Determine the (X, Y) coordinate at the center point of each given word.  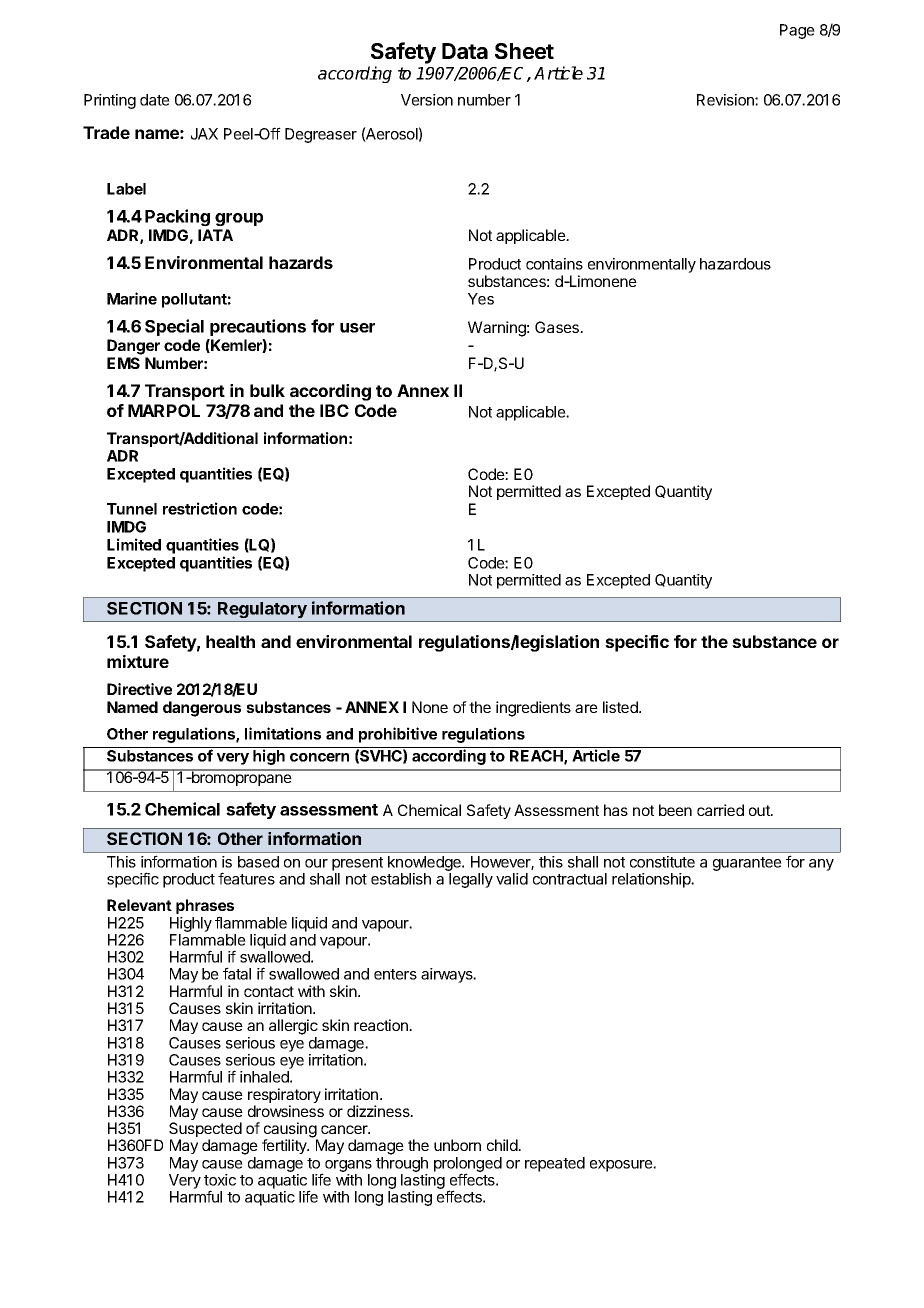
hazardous (735, 264)
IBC (334, 410)
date (155, 100)
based (258, 862)
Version (427, 100)
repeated (555, 1164)
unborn (457, 1145)
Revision (726, 100)
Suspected (205, 1131)
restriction (200, 508)
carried (720, 810)
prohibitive (398, 735)
